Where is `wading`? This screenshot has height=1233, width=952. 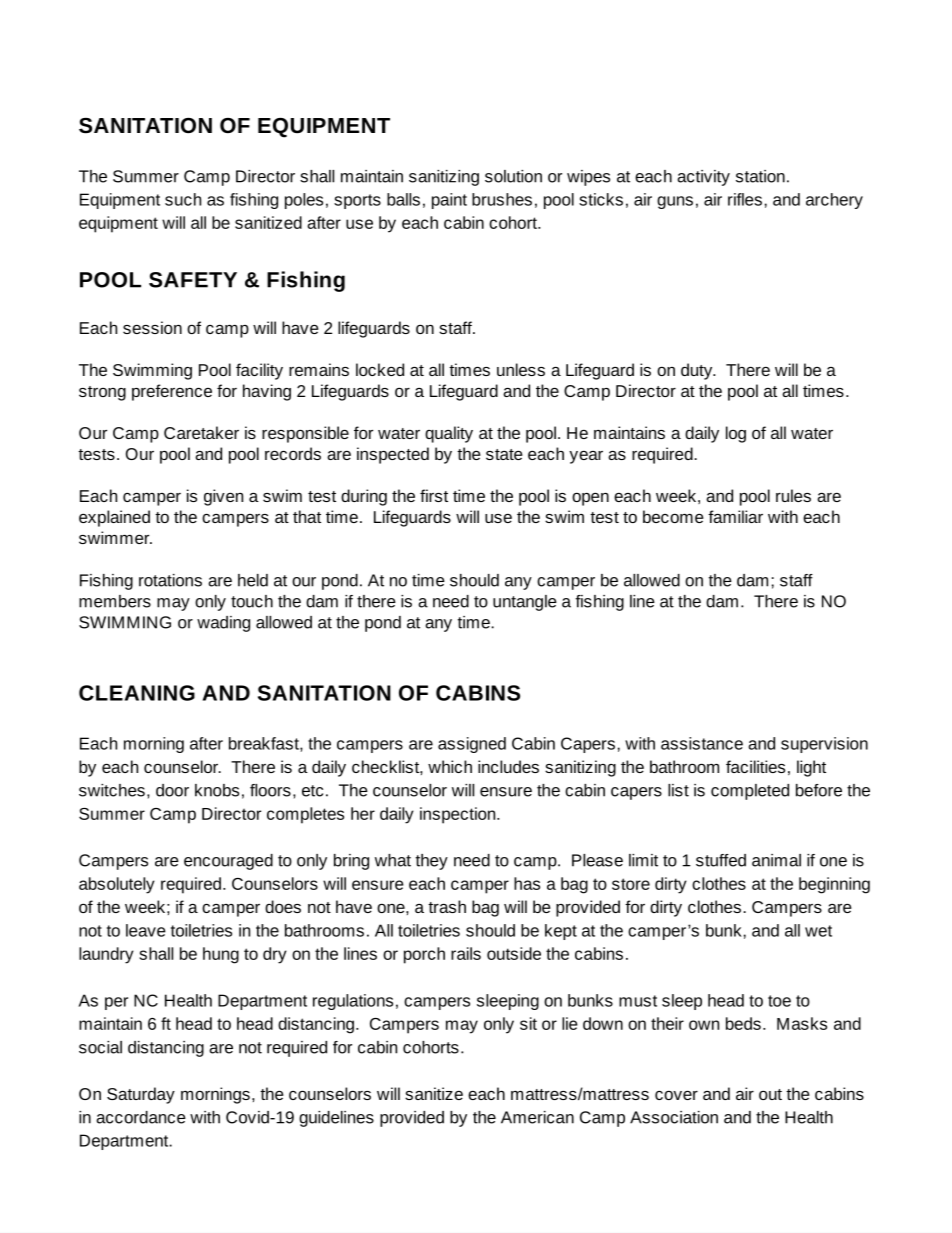 wading is located at coordinates (223, 624).
